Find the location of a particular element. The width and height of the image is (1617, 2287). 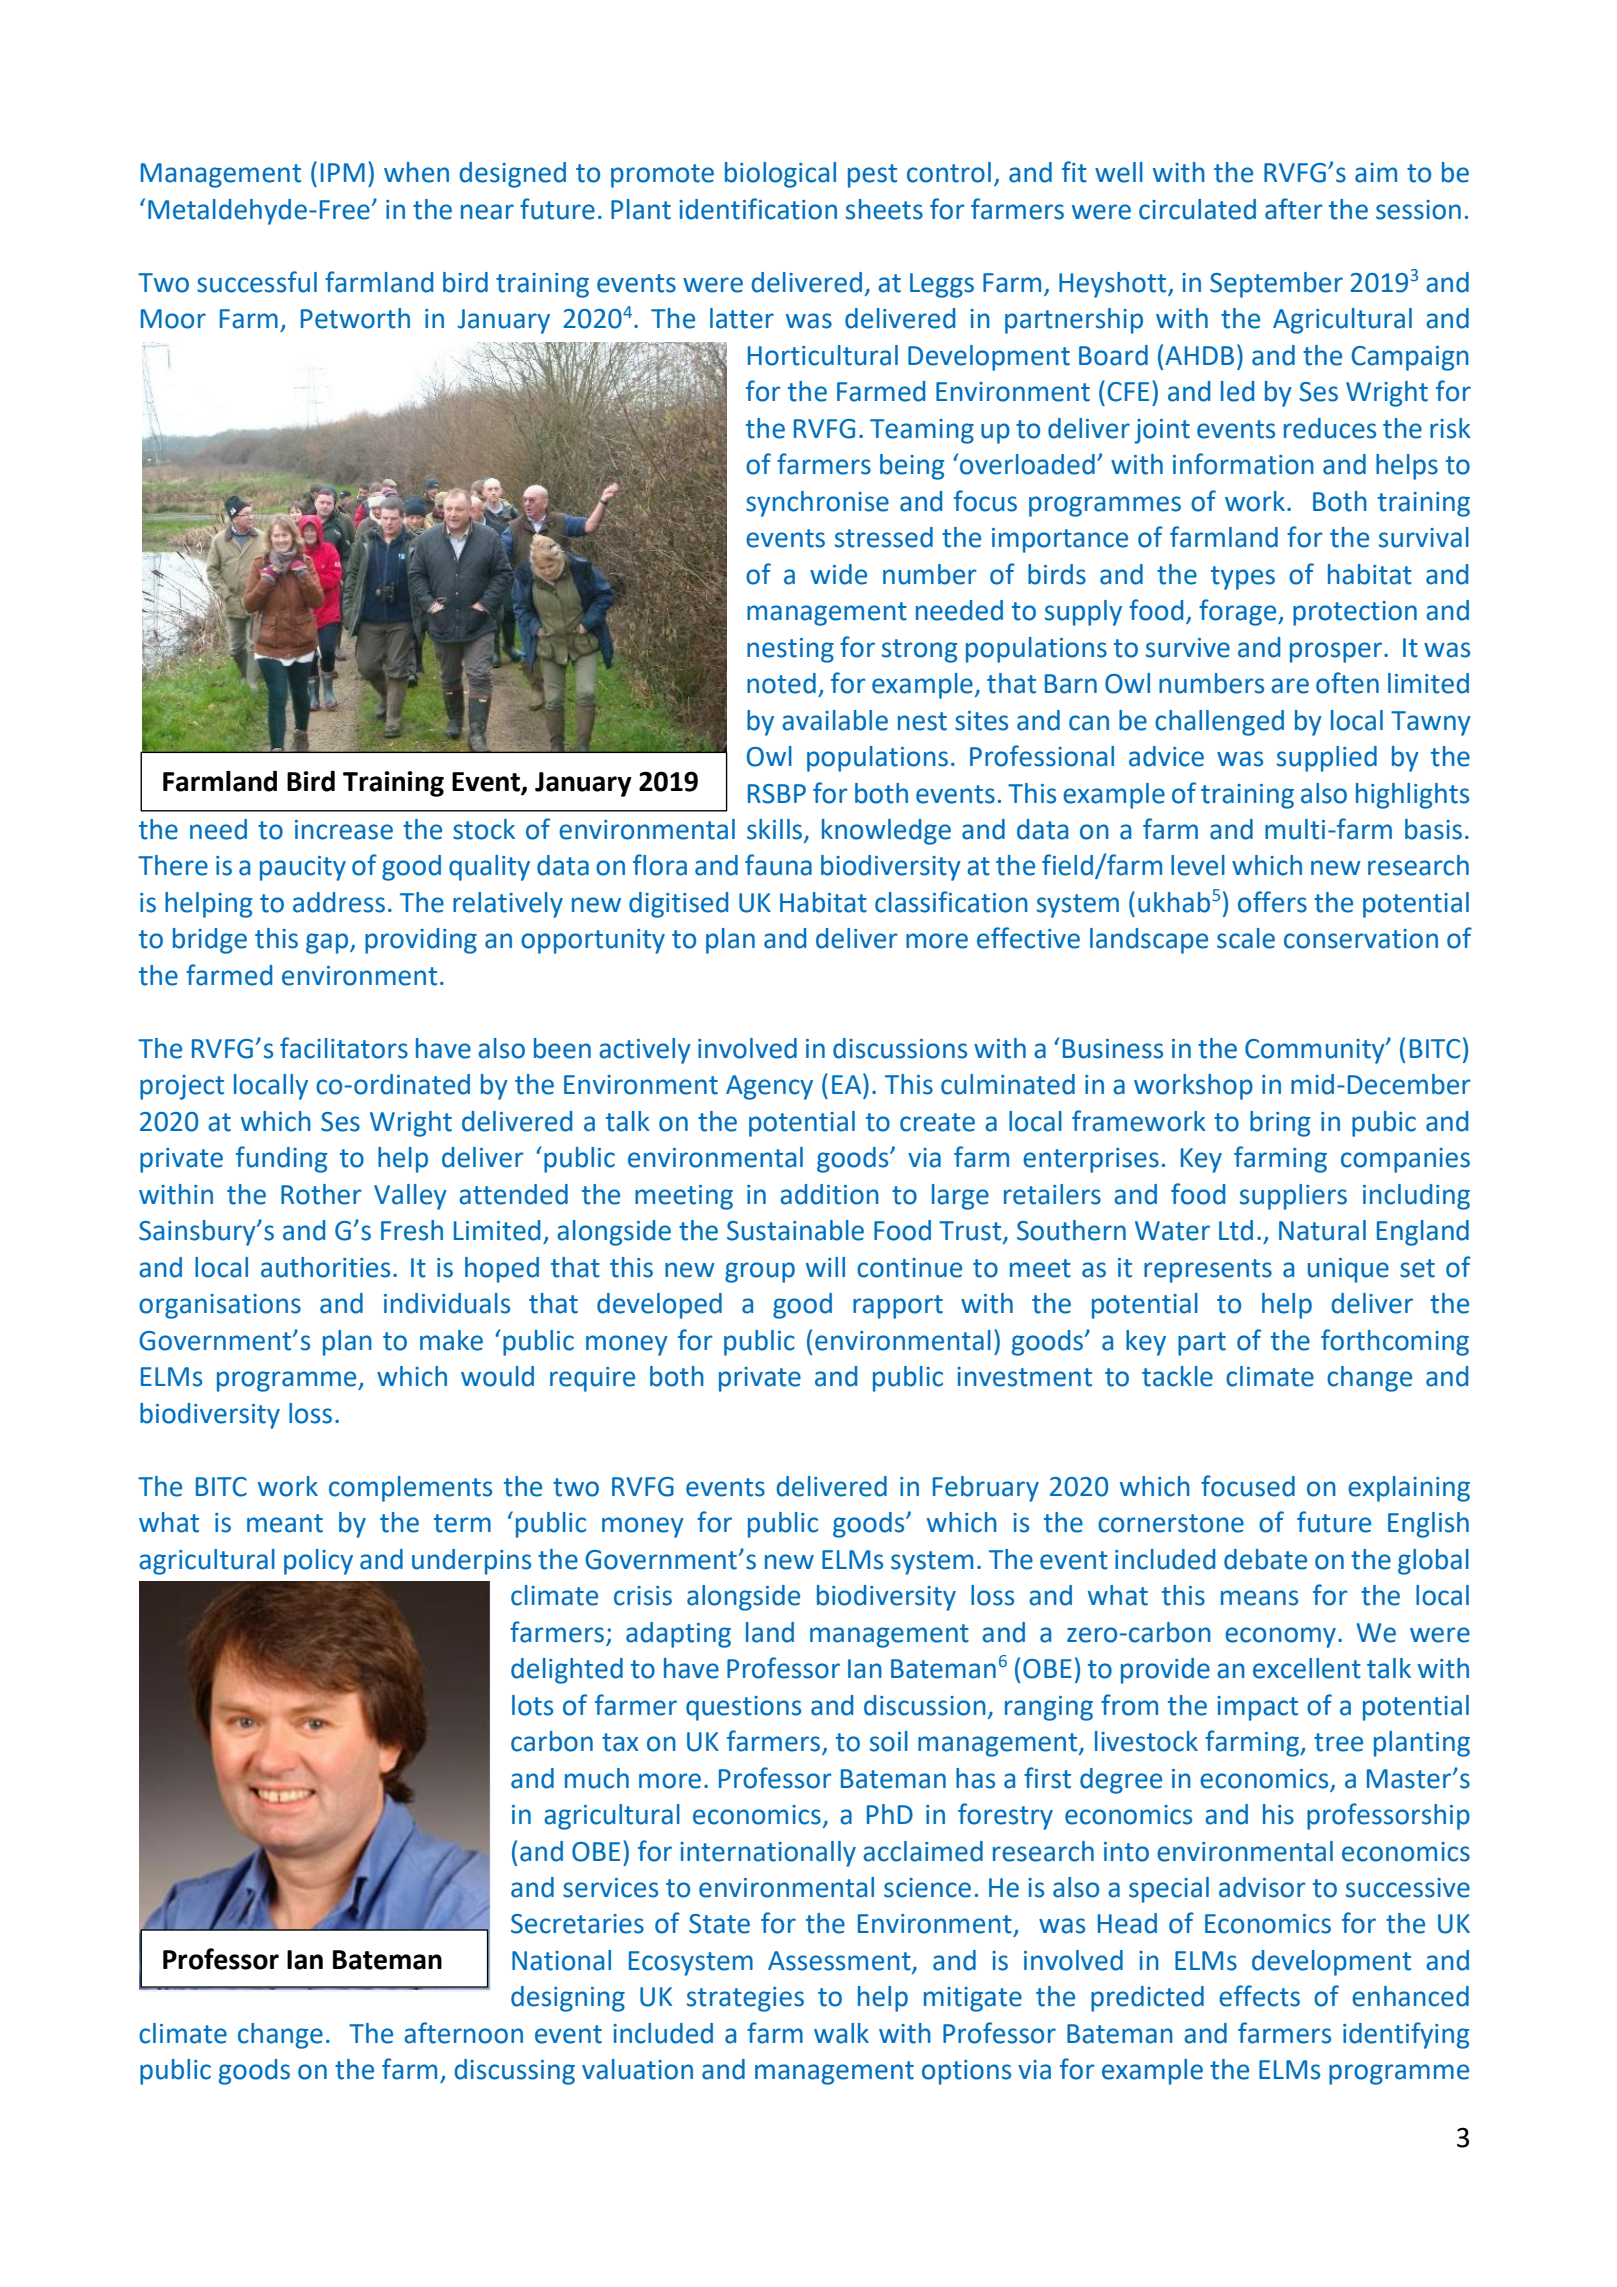

tackle is located at coordinates (1177, 1376).
